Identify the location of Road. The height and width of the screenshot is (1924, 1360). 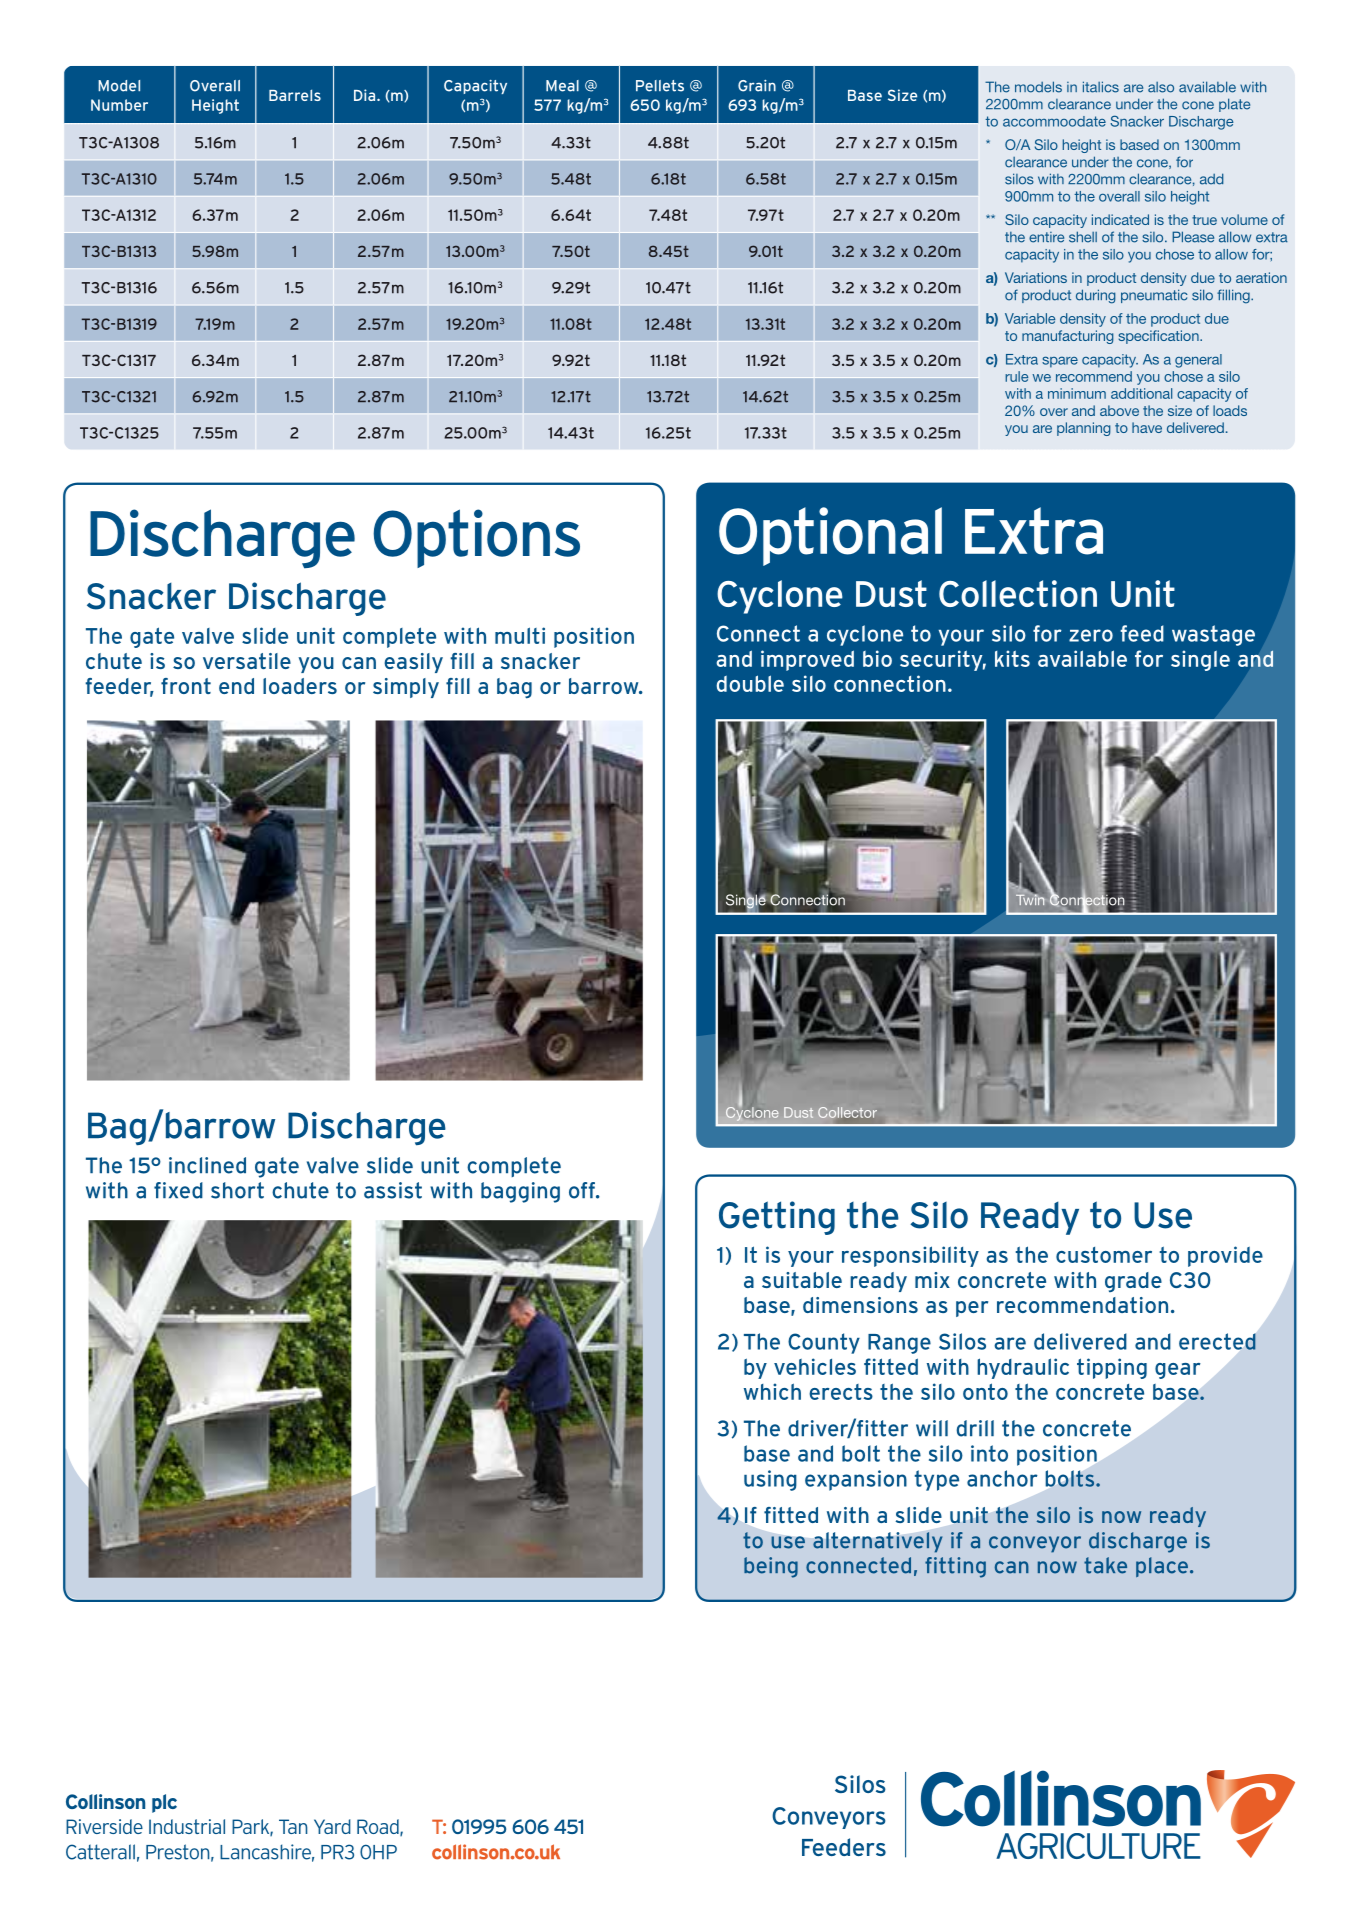
(379, 1827).
